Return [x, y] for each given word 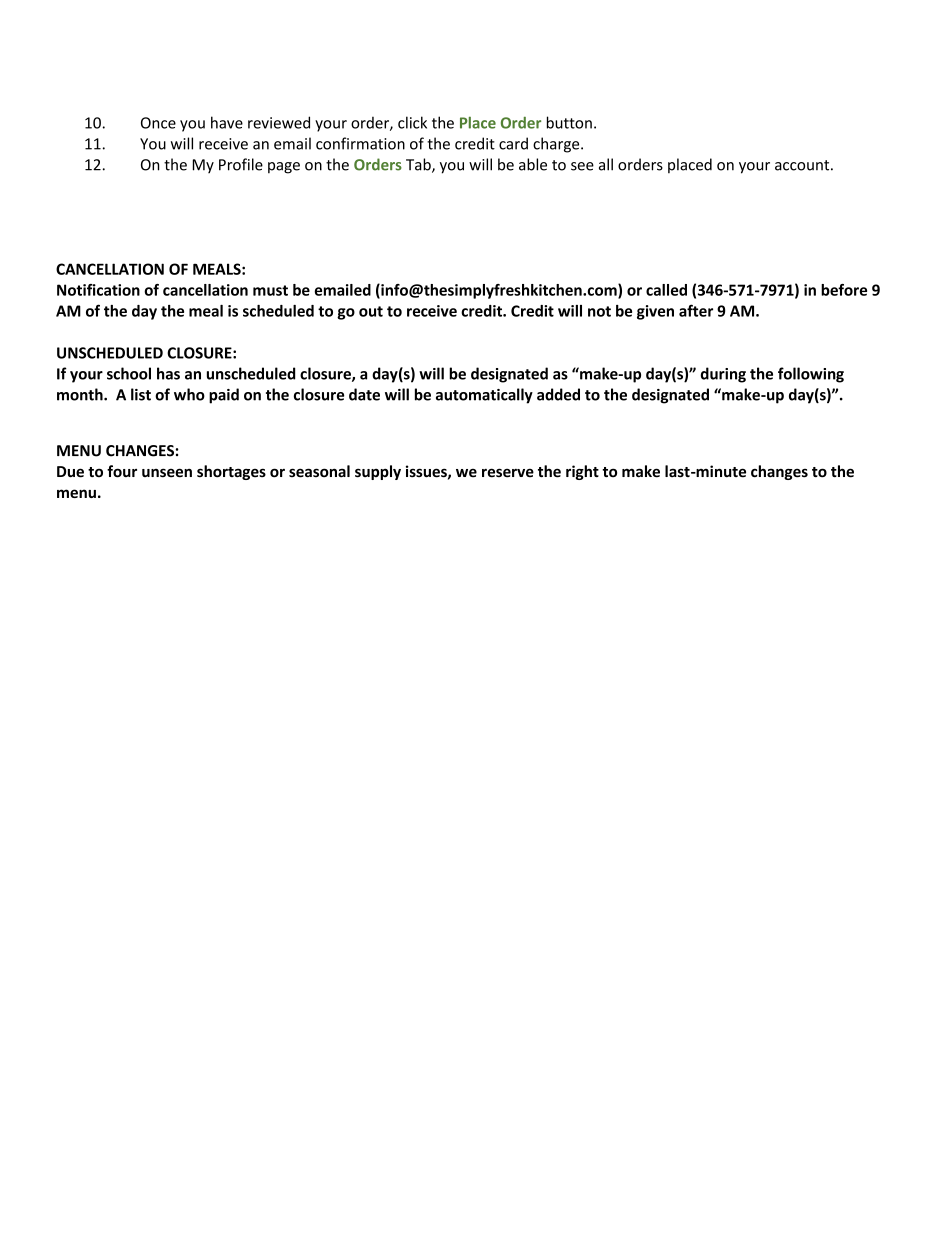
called [666, 290]
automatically [484, 396]
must [270, 290]
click [412, 122]
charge [557, 145]
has [168, 373]
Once [158, 123]
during [723, 375]
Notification [98, 290]
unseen [167, 473]
